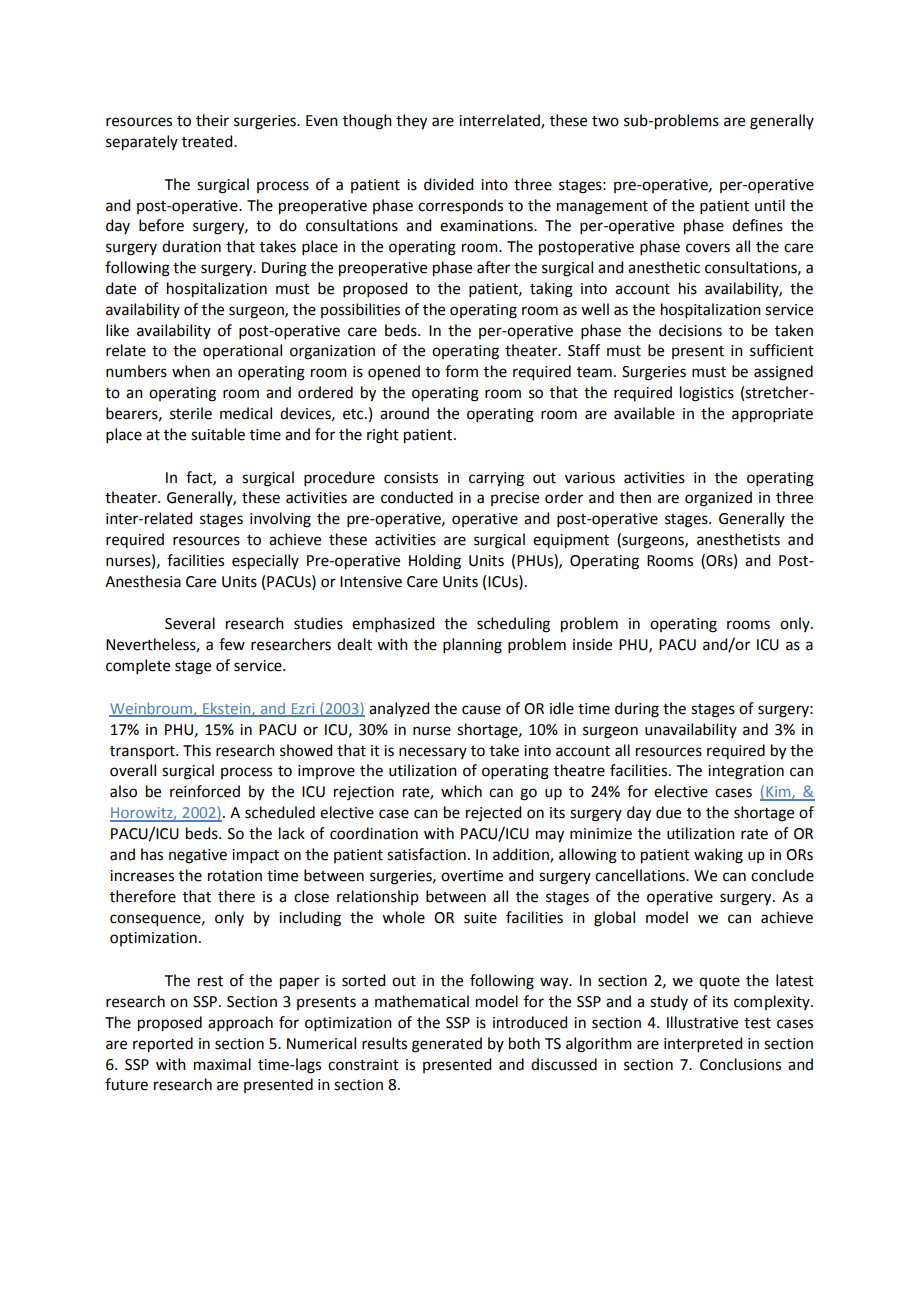  I want to click on maximal, so click(222, 1064).
